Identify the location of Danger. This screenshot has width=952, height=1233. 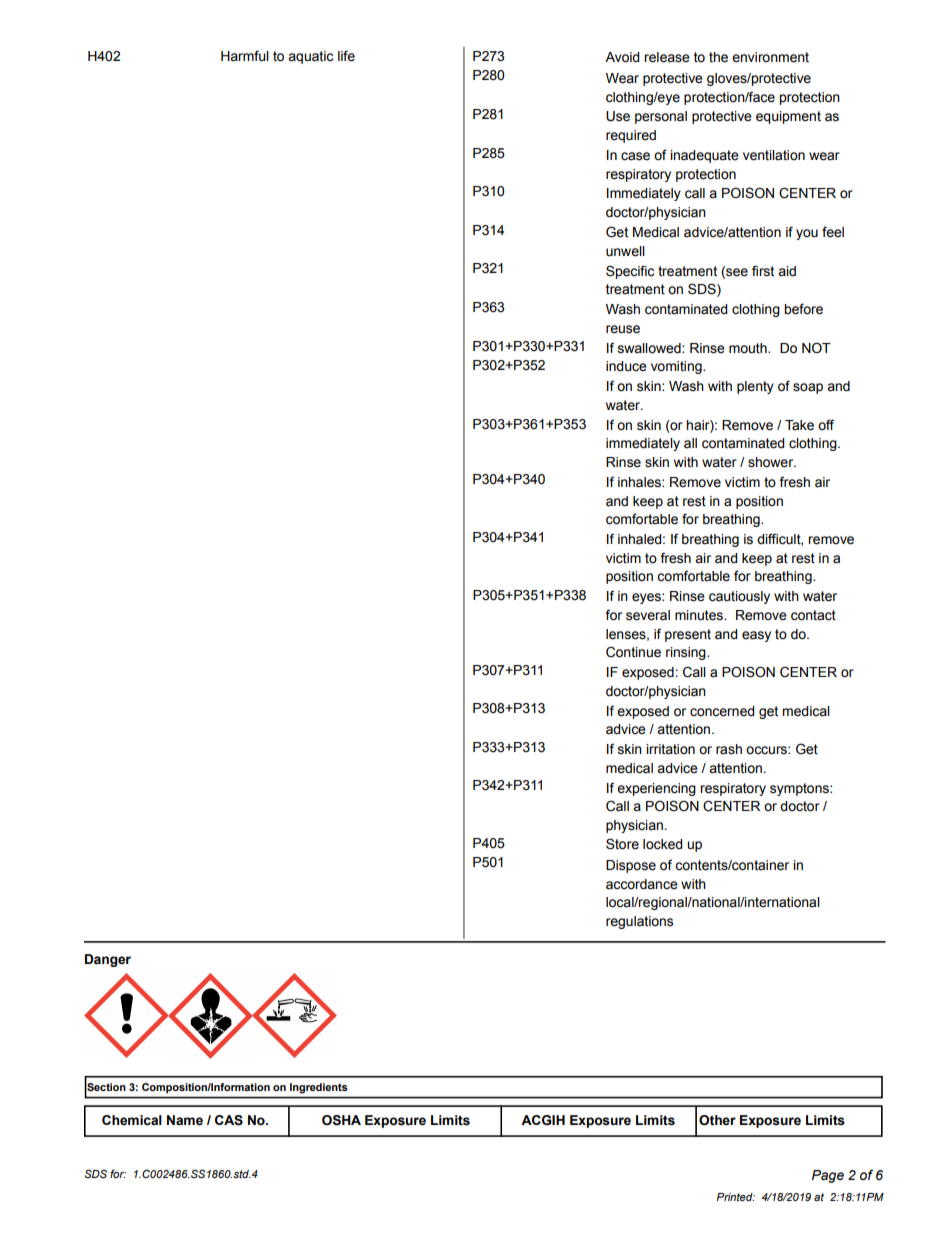
(108, 960).
